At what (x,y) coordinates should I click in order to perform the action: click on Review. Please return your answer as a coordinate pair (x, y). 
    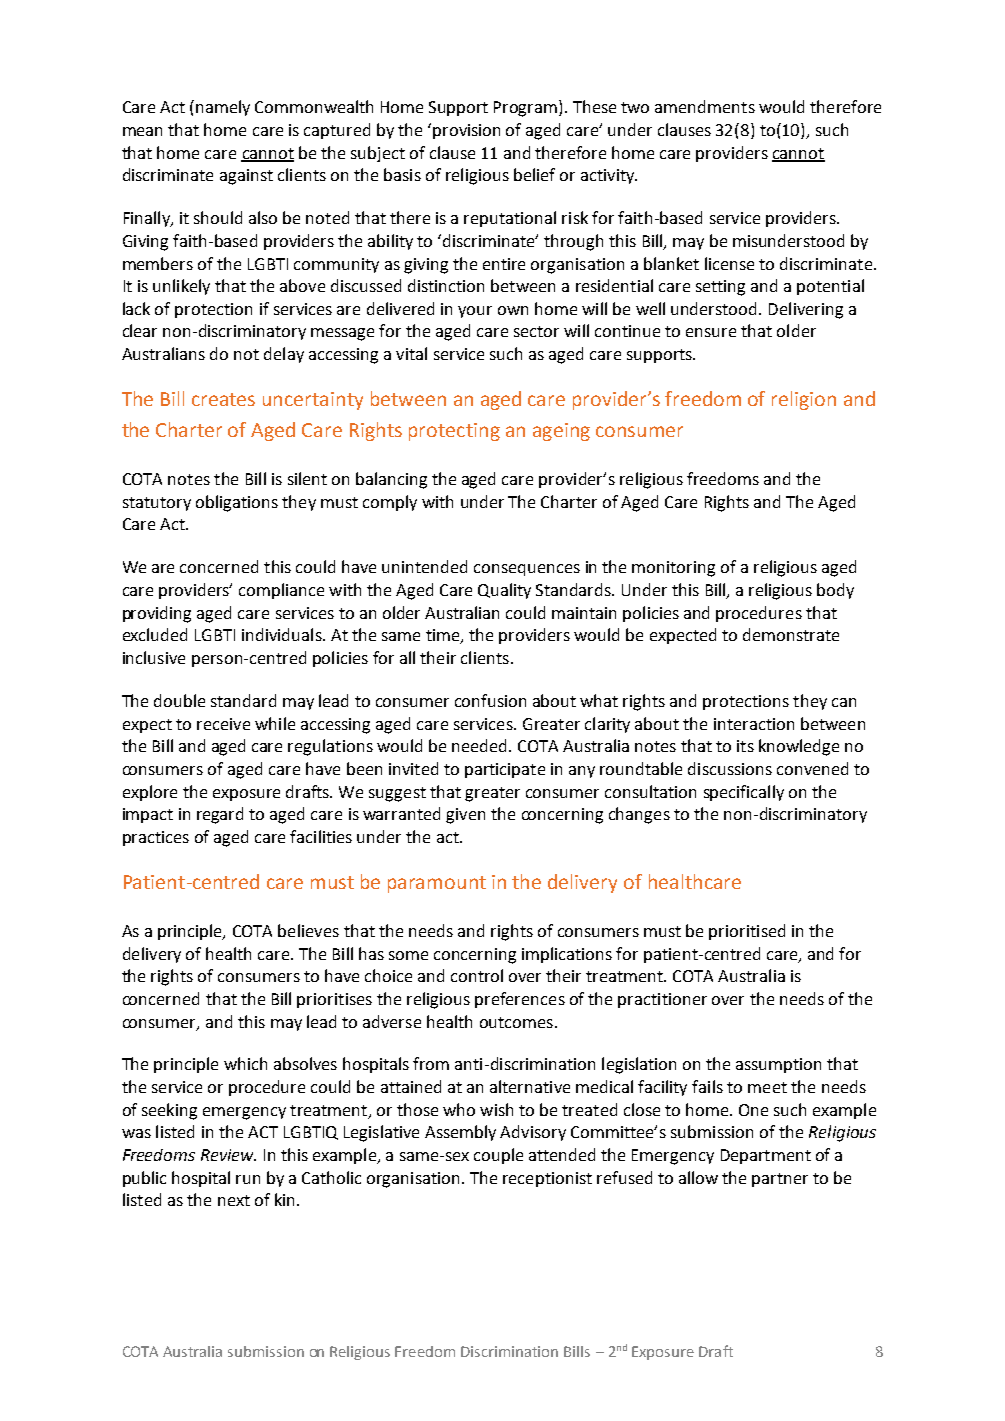
    Looking at the image, I should click on (228, 1155).
